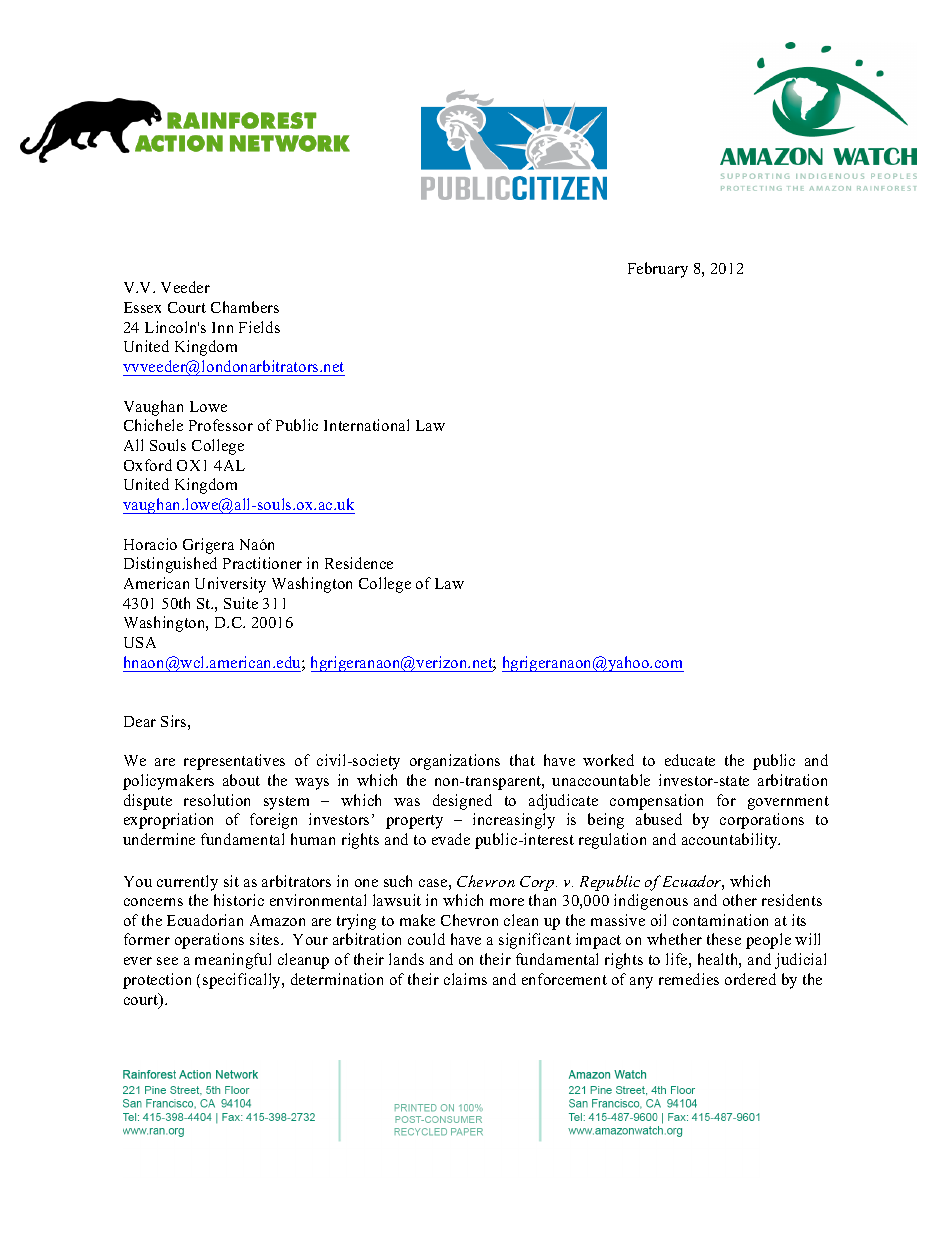 This page has width=952, height=1233. Describe the element at coordinates (233, 961) in the page. I see `meaningful` at that location.
